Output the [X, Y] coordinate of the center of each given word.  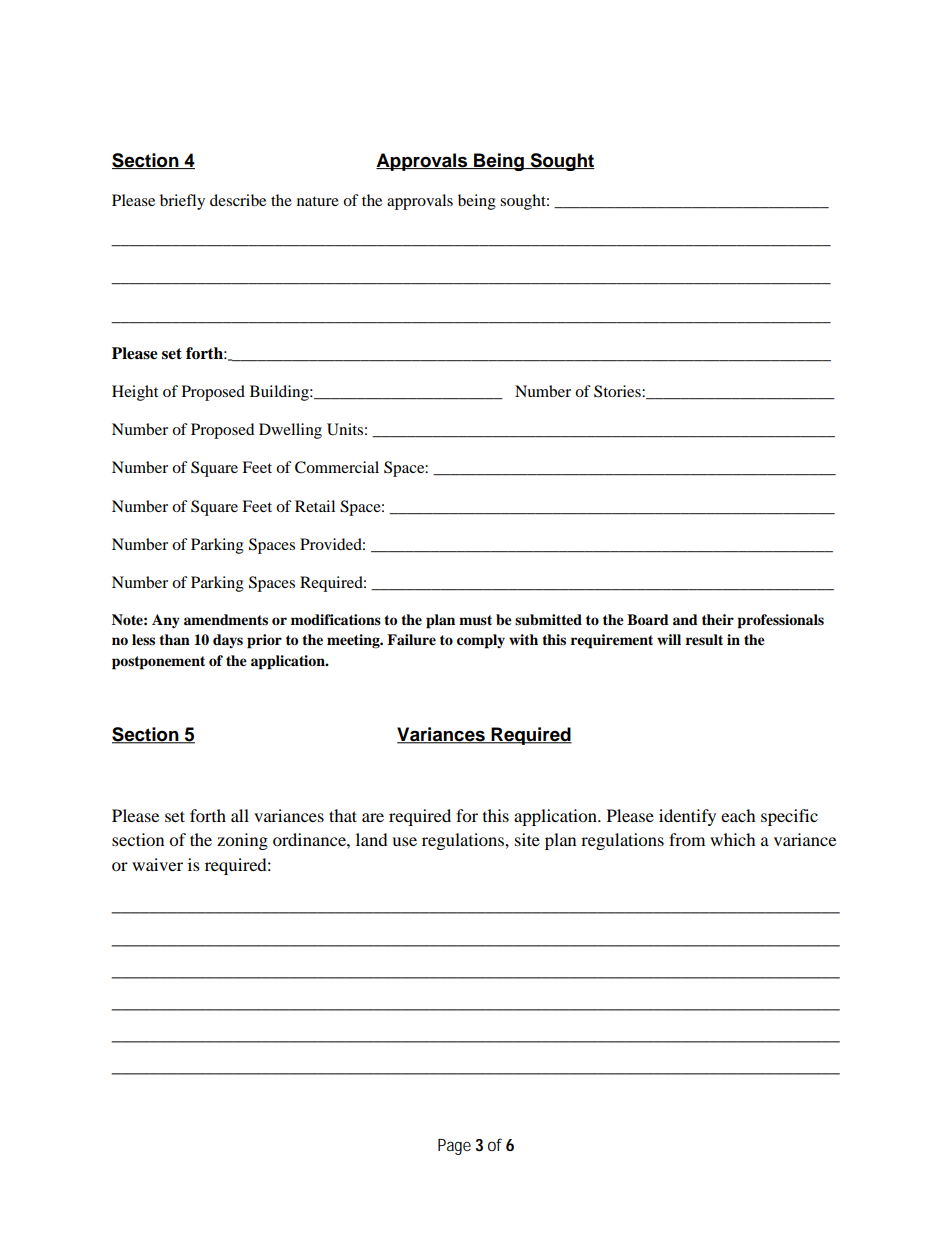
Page [454, 1147]
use [404, 841]
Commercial [337, 467]
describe [238, 200]
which [733, 839]
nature [318, 201]
